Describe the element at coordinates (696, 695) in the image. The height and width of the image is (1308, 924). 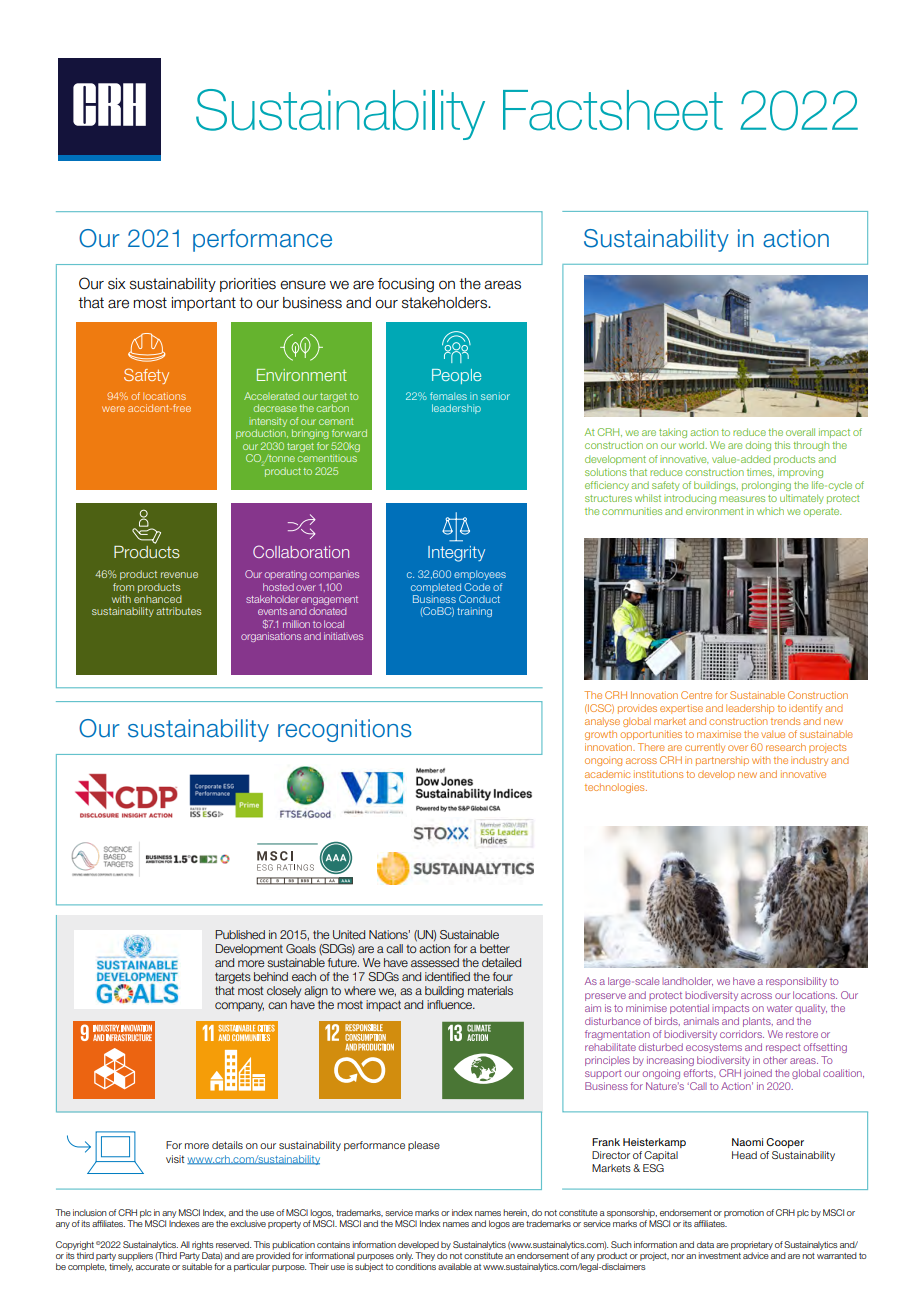
I see `Centre` at that location.
